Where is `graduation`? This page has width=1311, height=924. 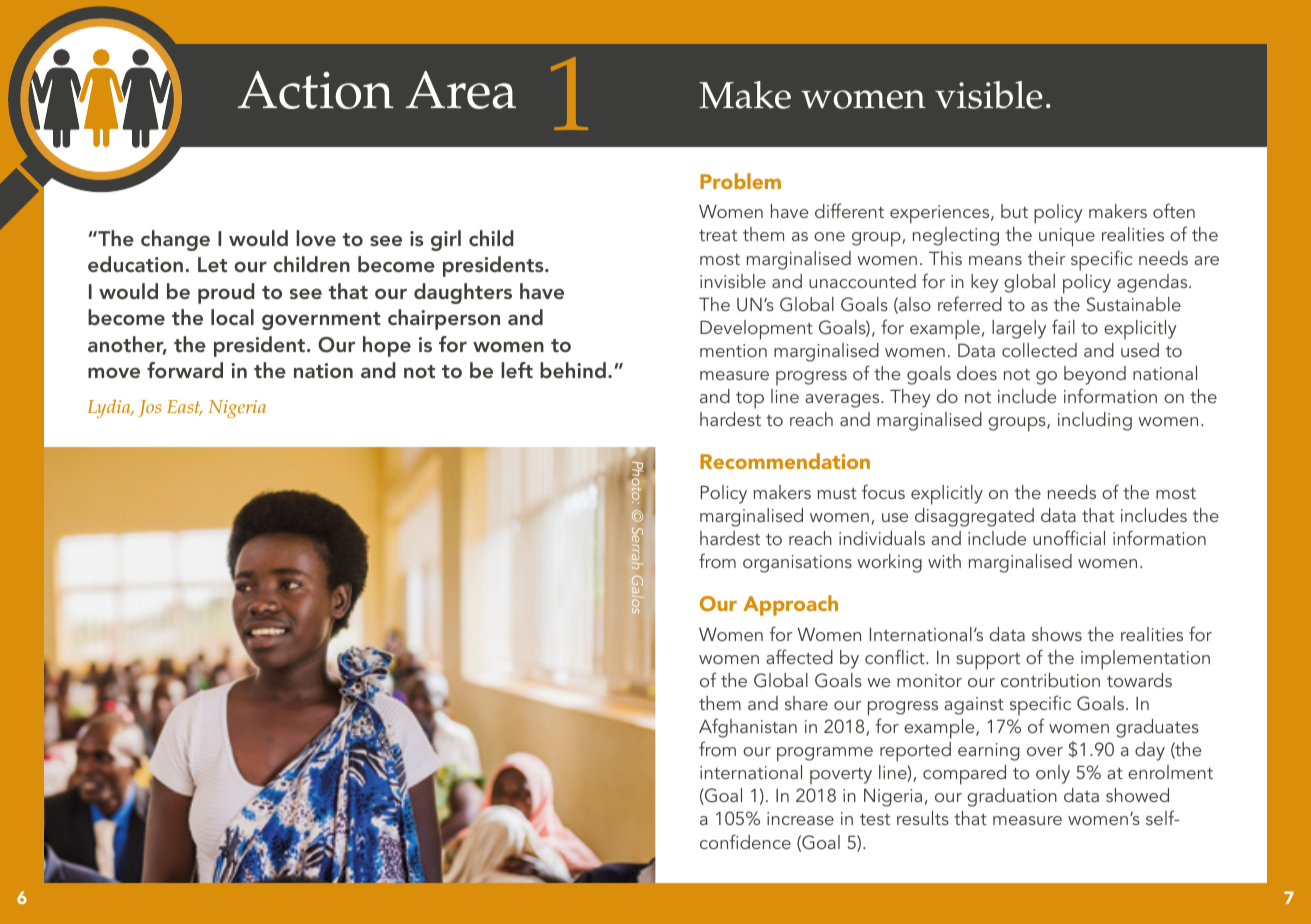
graduation is located at coordinates (1012, 797).
